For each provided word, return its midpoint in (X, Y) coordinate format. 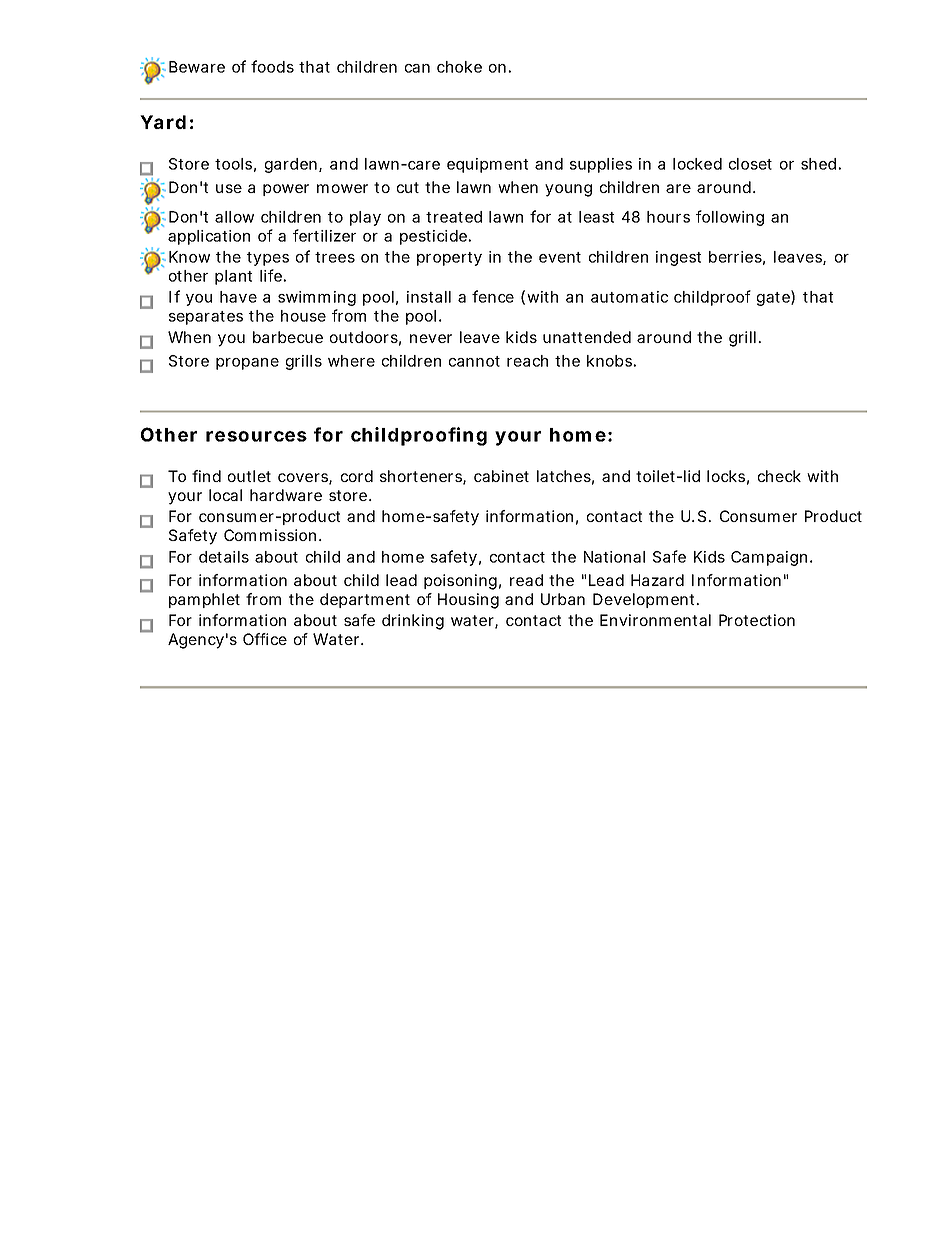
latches (564, 476)
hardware (286, 495)
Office (265, 639)
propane (247, 364)
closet (750, 164)
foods (272, 66)
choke (459, 67)
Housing (468, 601)
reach (527, 361)
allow (234, 217)
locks (726, 476)
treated (454, 217)
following (730, 218)
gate (773, 299)
